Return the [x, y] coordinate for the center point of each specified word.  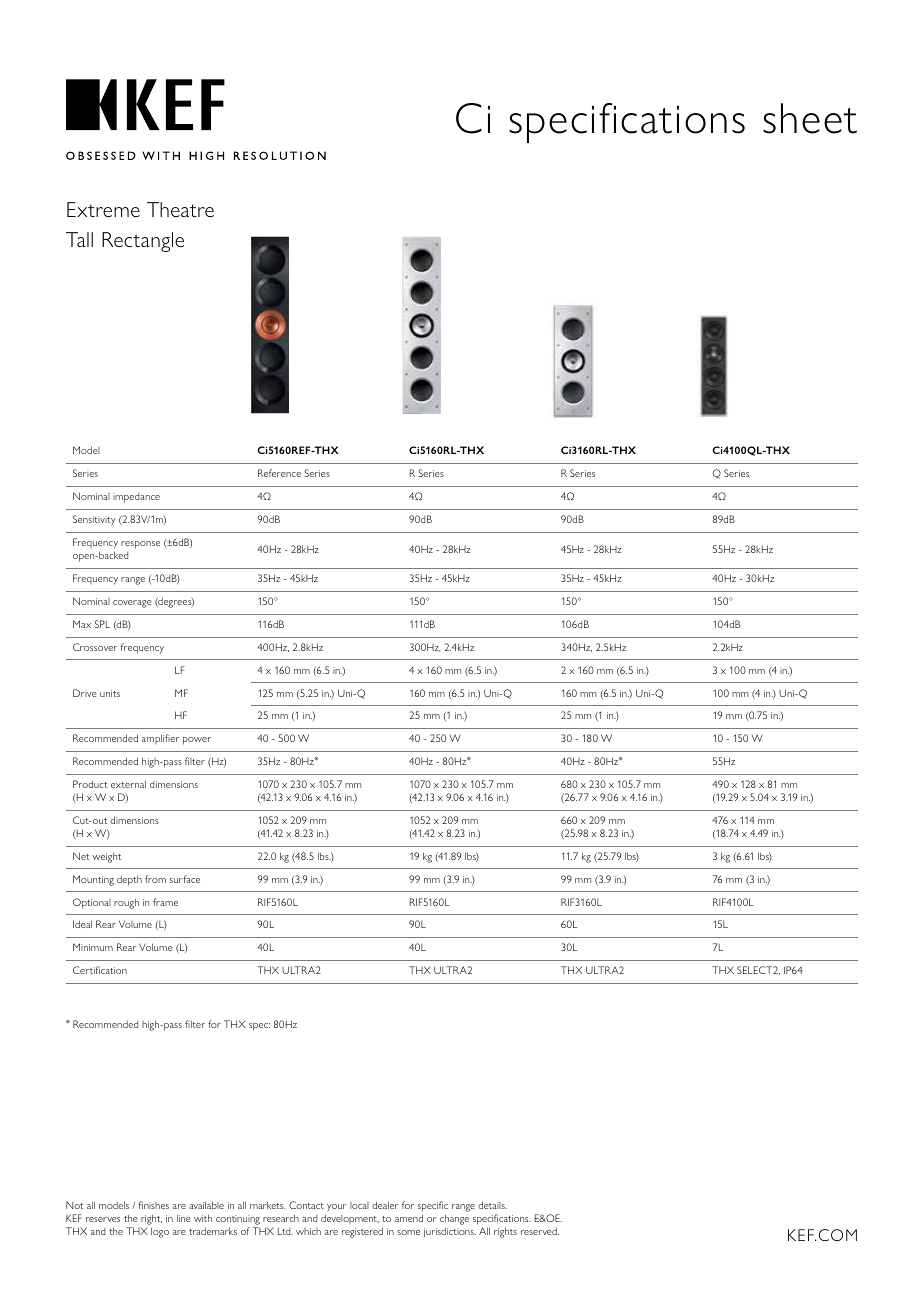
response [140, 545]
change [454, 1221]
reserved [540, 1231]
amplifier [160, 739]
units [110, 693]
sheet [810, 118]
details [492, 1205]
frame [165, 902]
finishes [154, 1205]
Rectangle [143, 242]
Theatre [180, 209]
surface [185, 879]
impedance [136, 498]
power [197, 741]
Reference [279, 473]
